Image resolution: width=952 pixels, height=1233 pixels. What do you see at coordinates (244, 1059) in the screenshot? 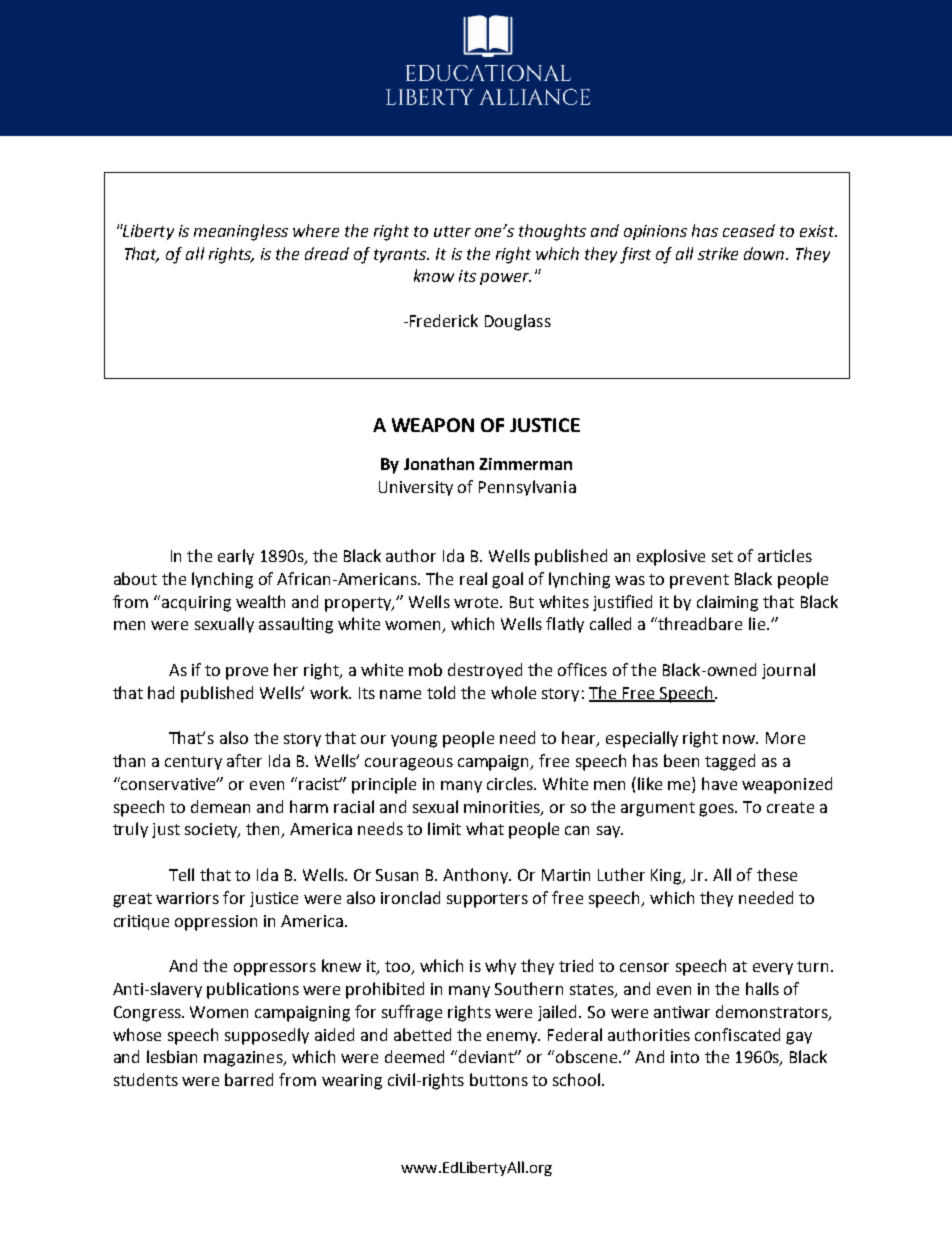
I see `magazines` at bounding box center [244, 1059].
